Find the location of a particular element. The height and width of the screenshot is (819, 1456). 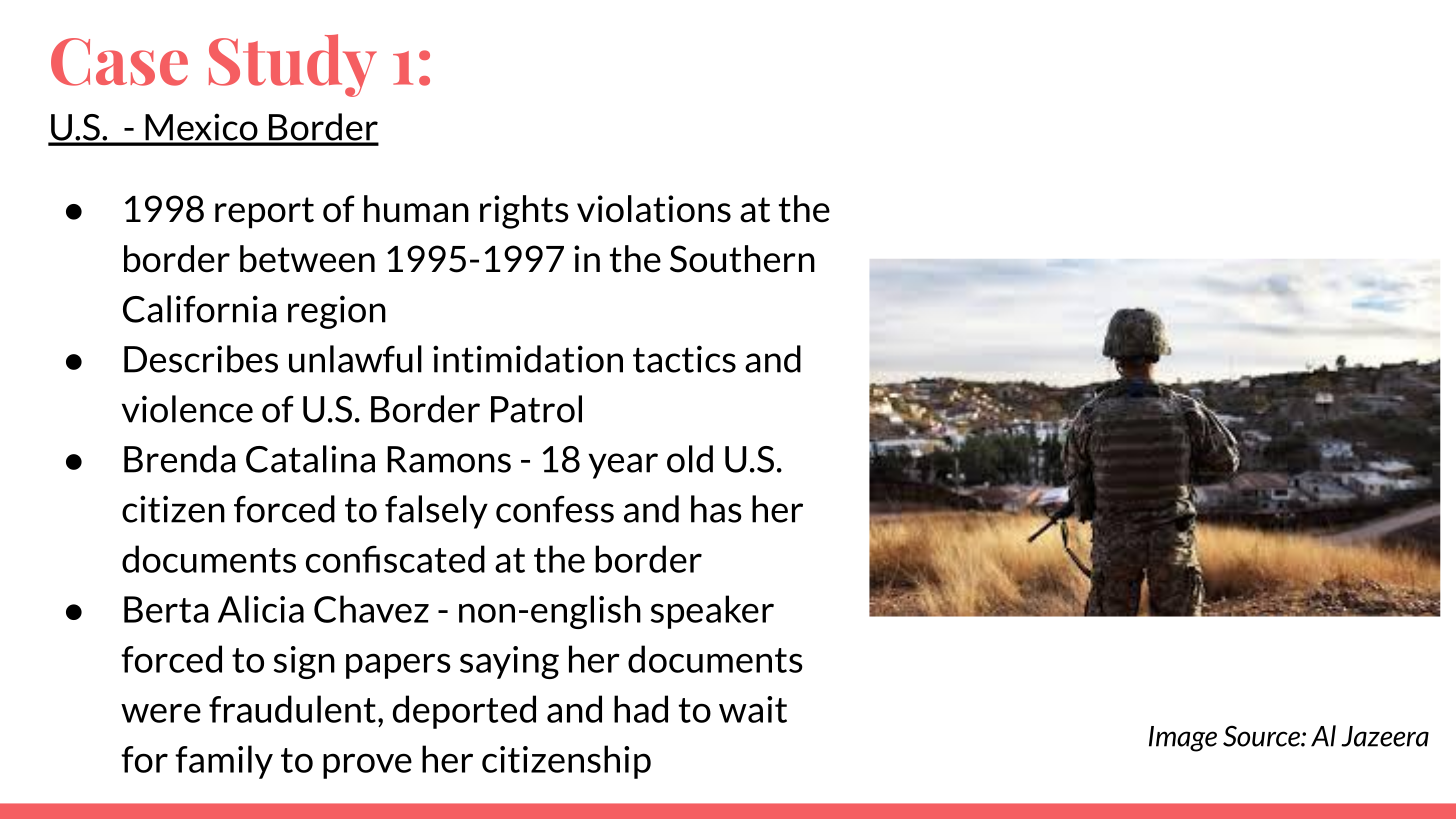

region is located at coordinates (337, 312).
